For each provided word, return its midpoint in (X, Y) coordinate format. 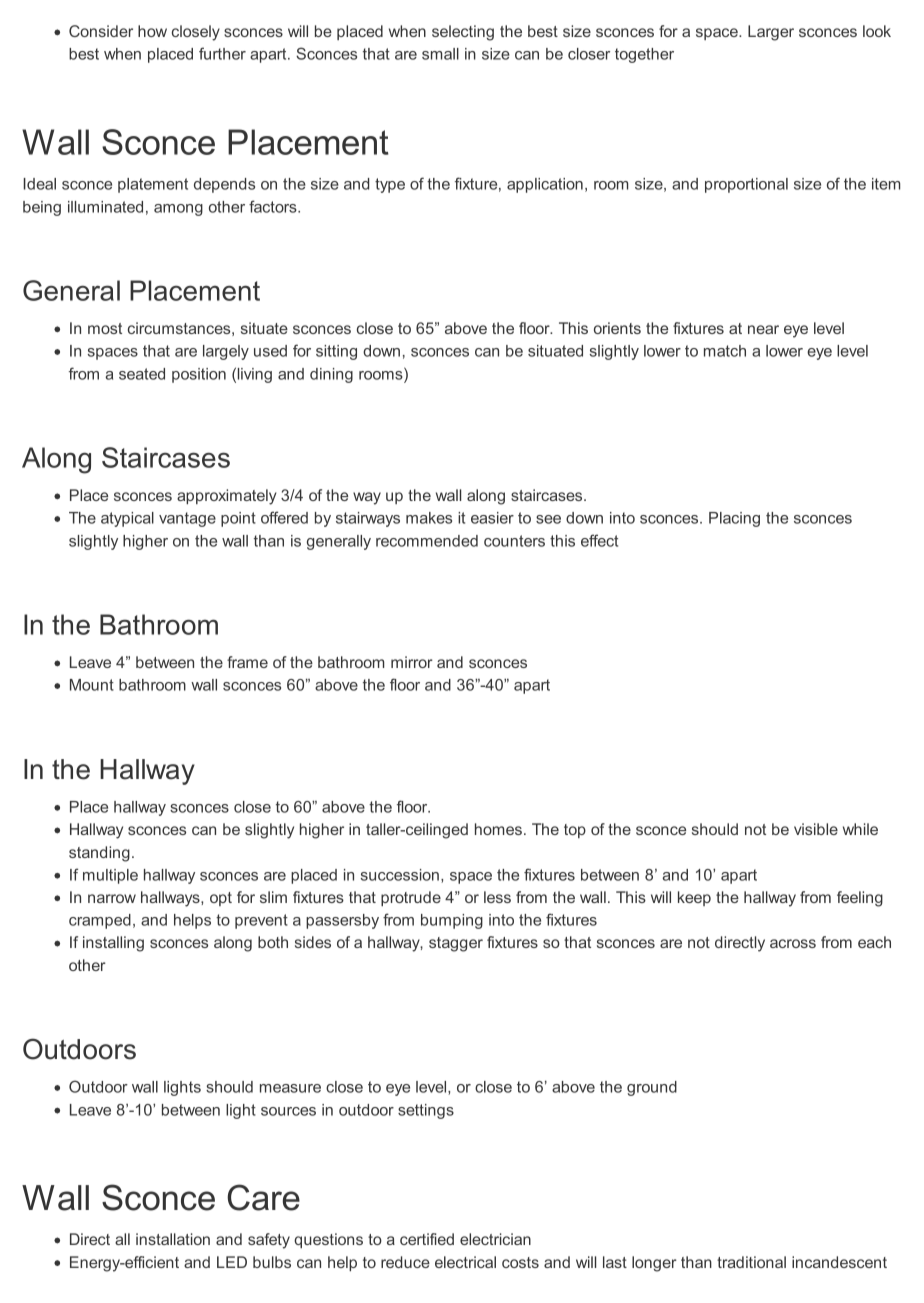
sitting (336, 352)
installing (113, 944)
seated (142, 374)
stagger (456, 944)
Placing (734, 519)
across (793, 943)
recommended (427, 541)
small (440, 54)
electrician (495, 1239)
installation (173, 1239)
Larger (771, 33)
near (763, 329)
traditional (751, 1262)
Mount (92, 685)
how (152, 31)
